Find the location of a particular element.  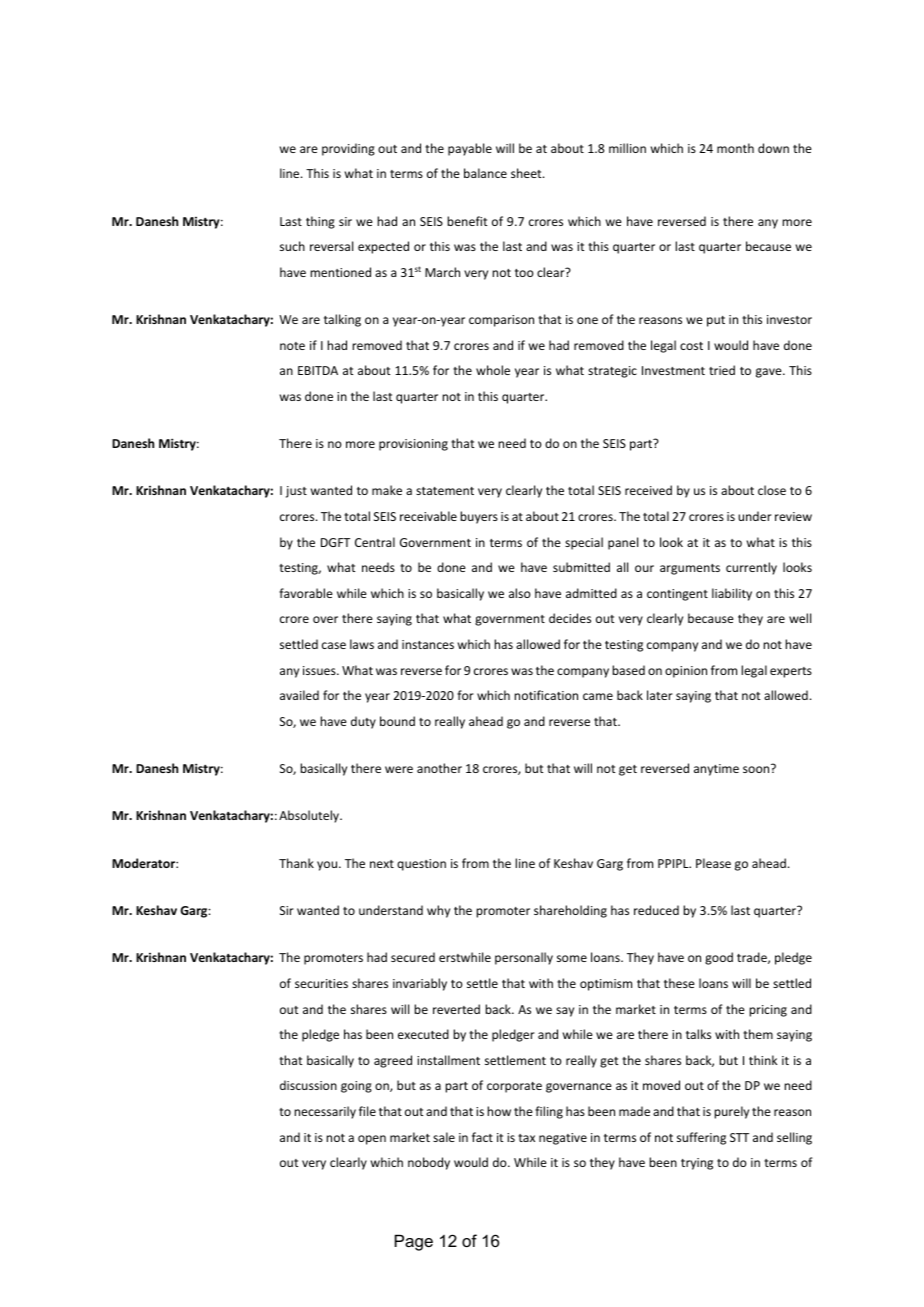

currently is located at coordinates (751, 568).
